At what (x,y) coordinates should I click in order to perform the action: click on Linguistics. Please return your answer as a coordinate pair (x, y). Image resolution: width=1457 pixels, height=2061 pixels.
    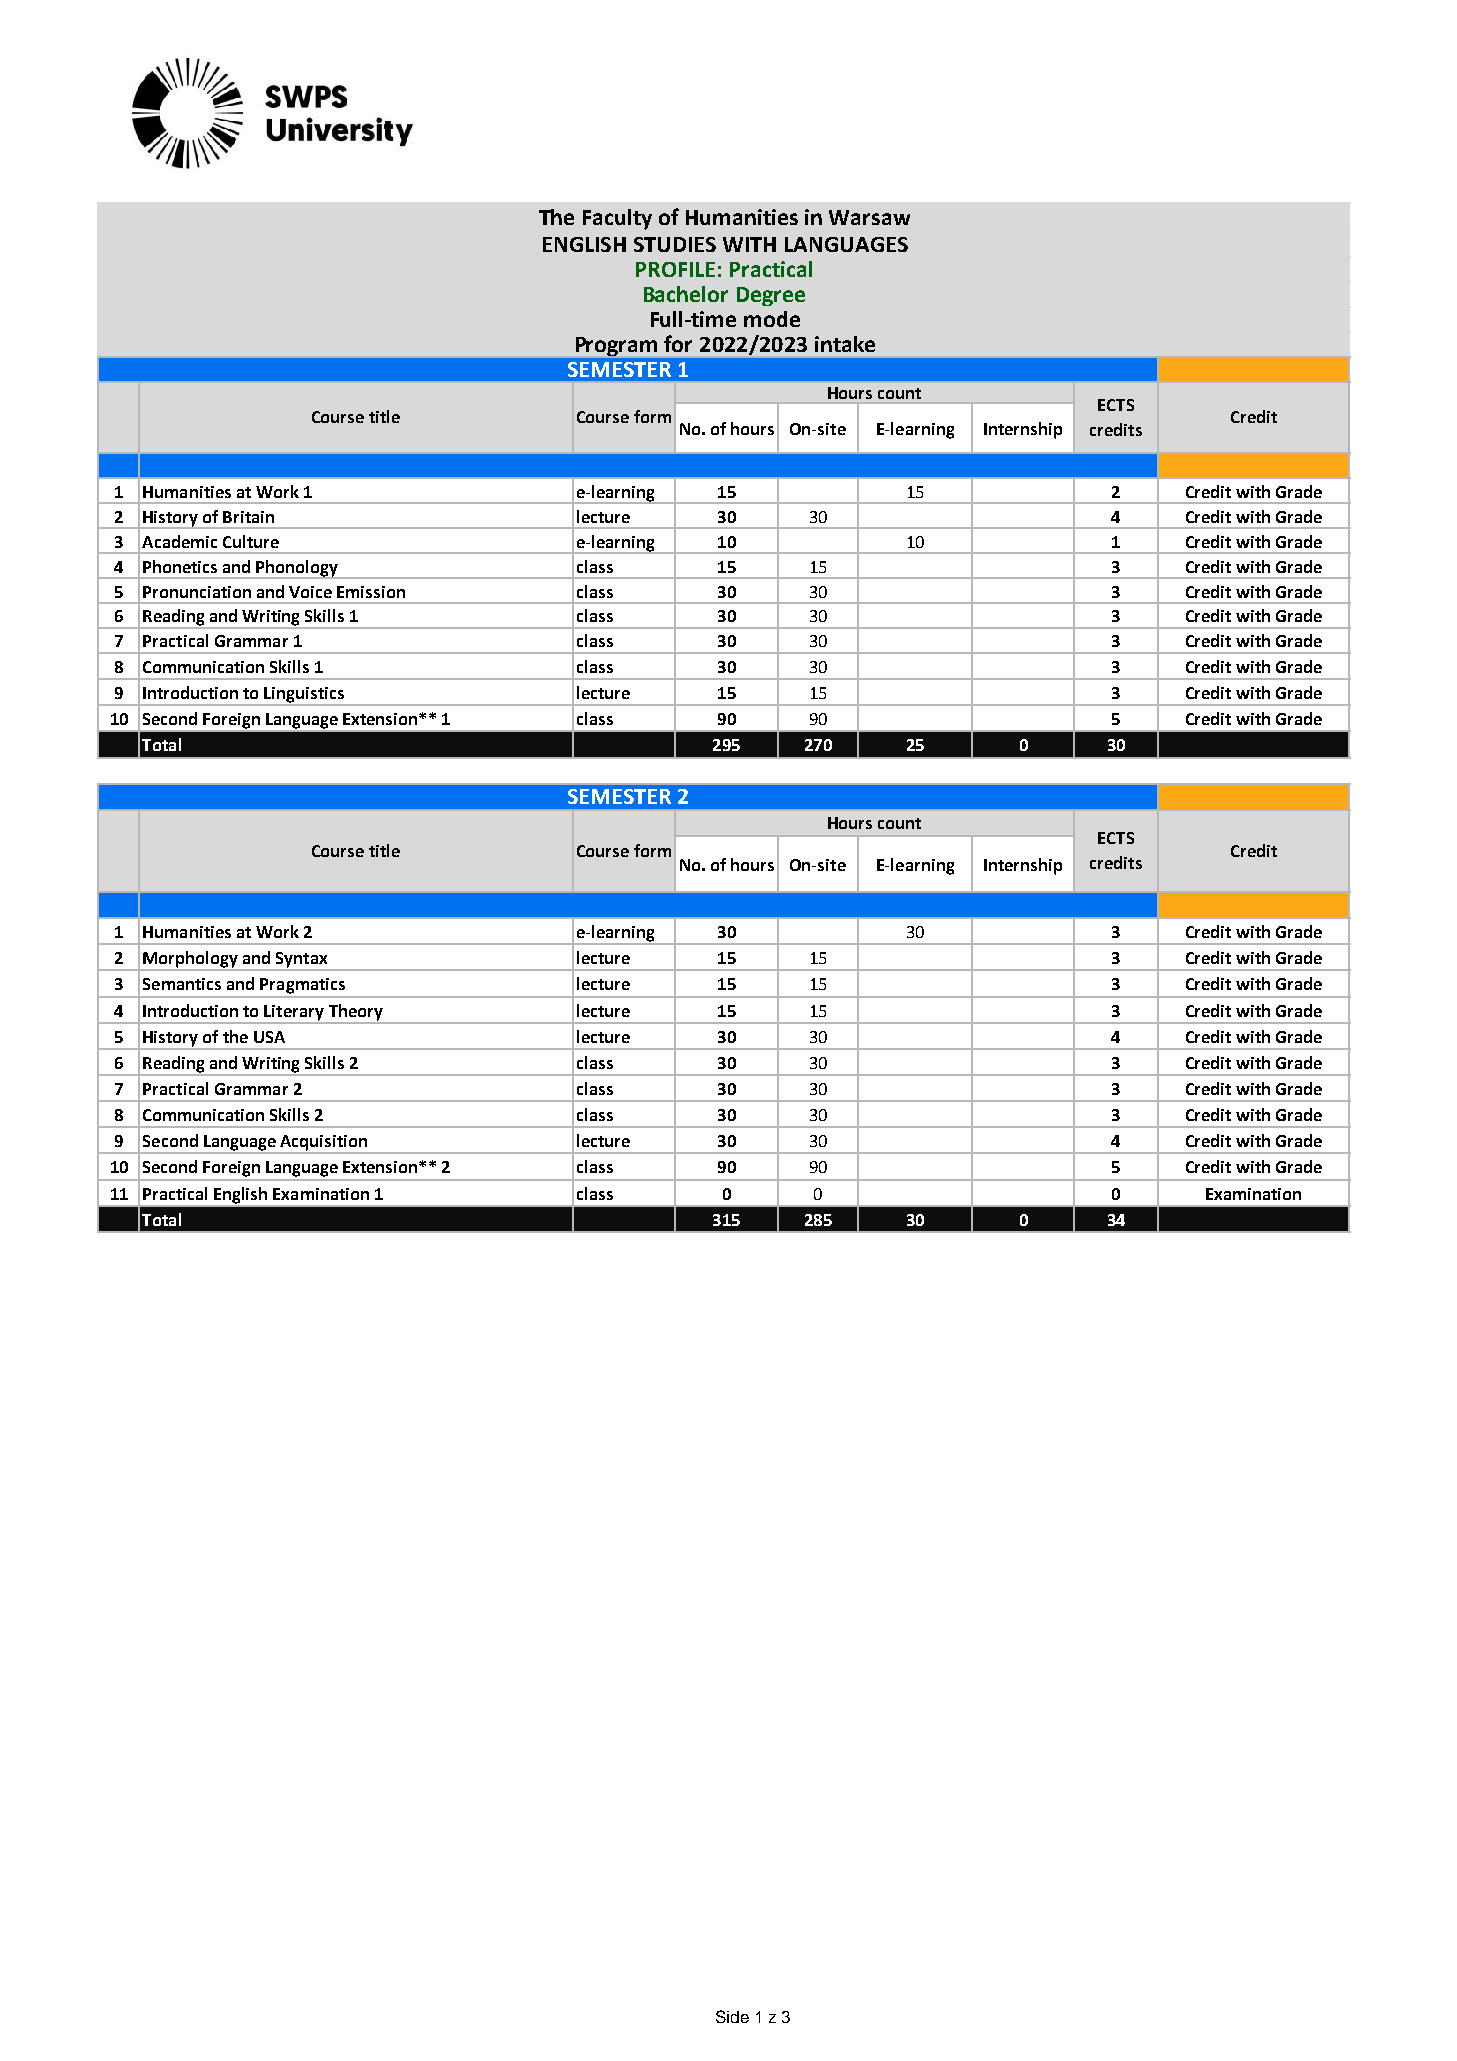
    Looking at the image, I should click on (304, 696).
